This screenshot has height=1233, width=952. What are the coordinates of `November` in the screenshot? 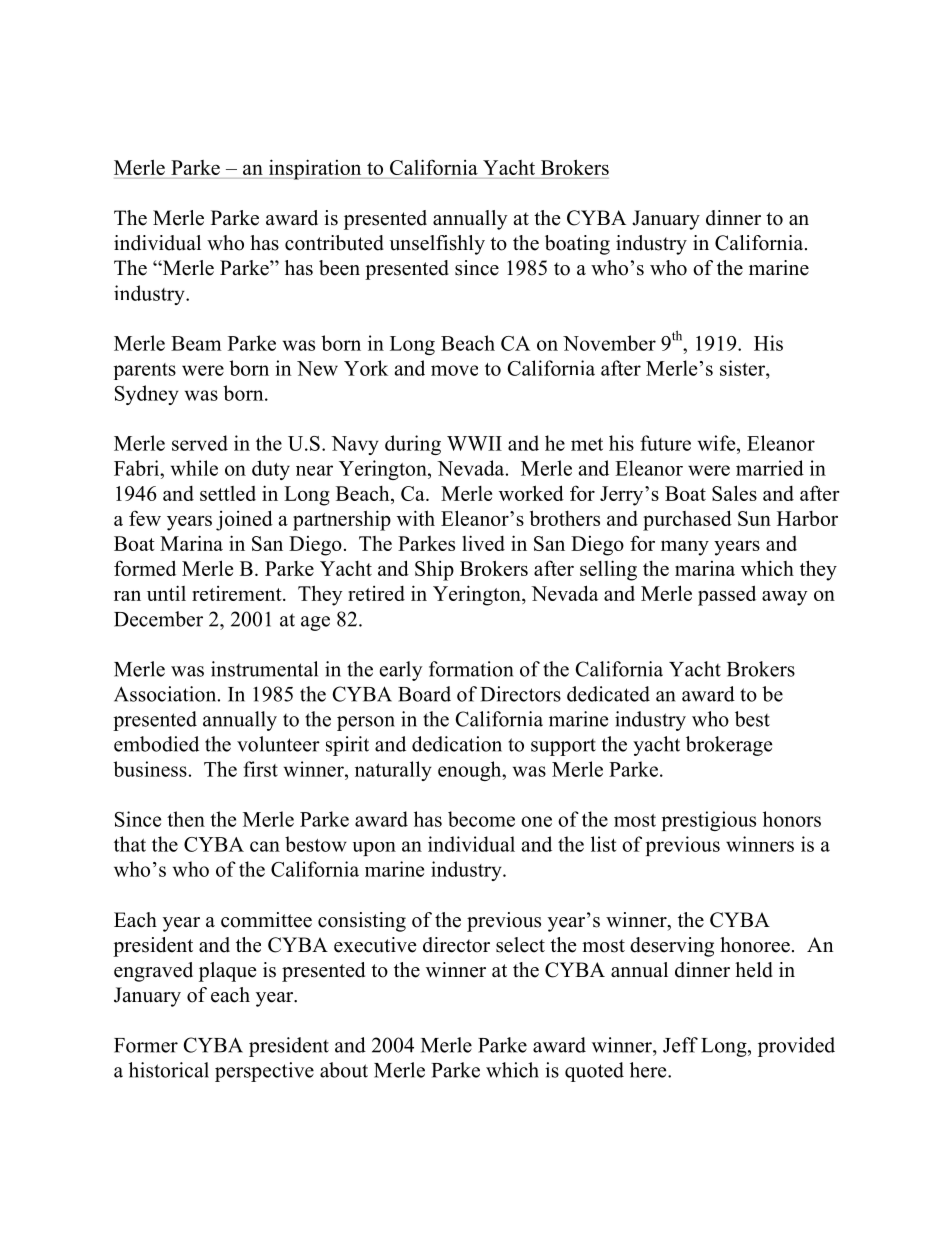 It's located at (609, 343).
